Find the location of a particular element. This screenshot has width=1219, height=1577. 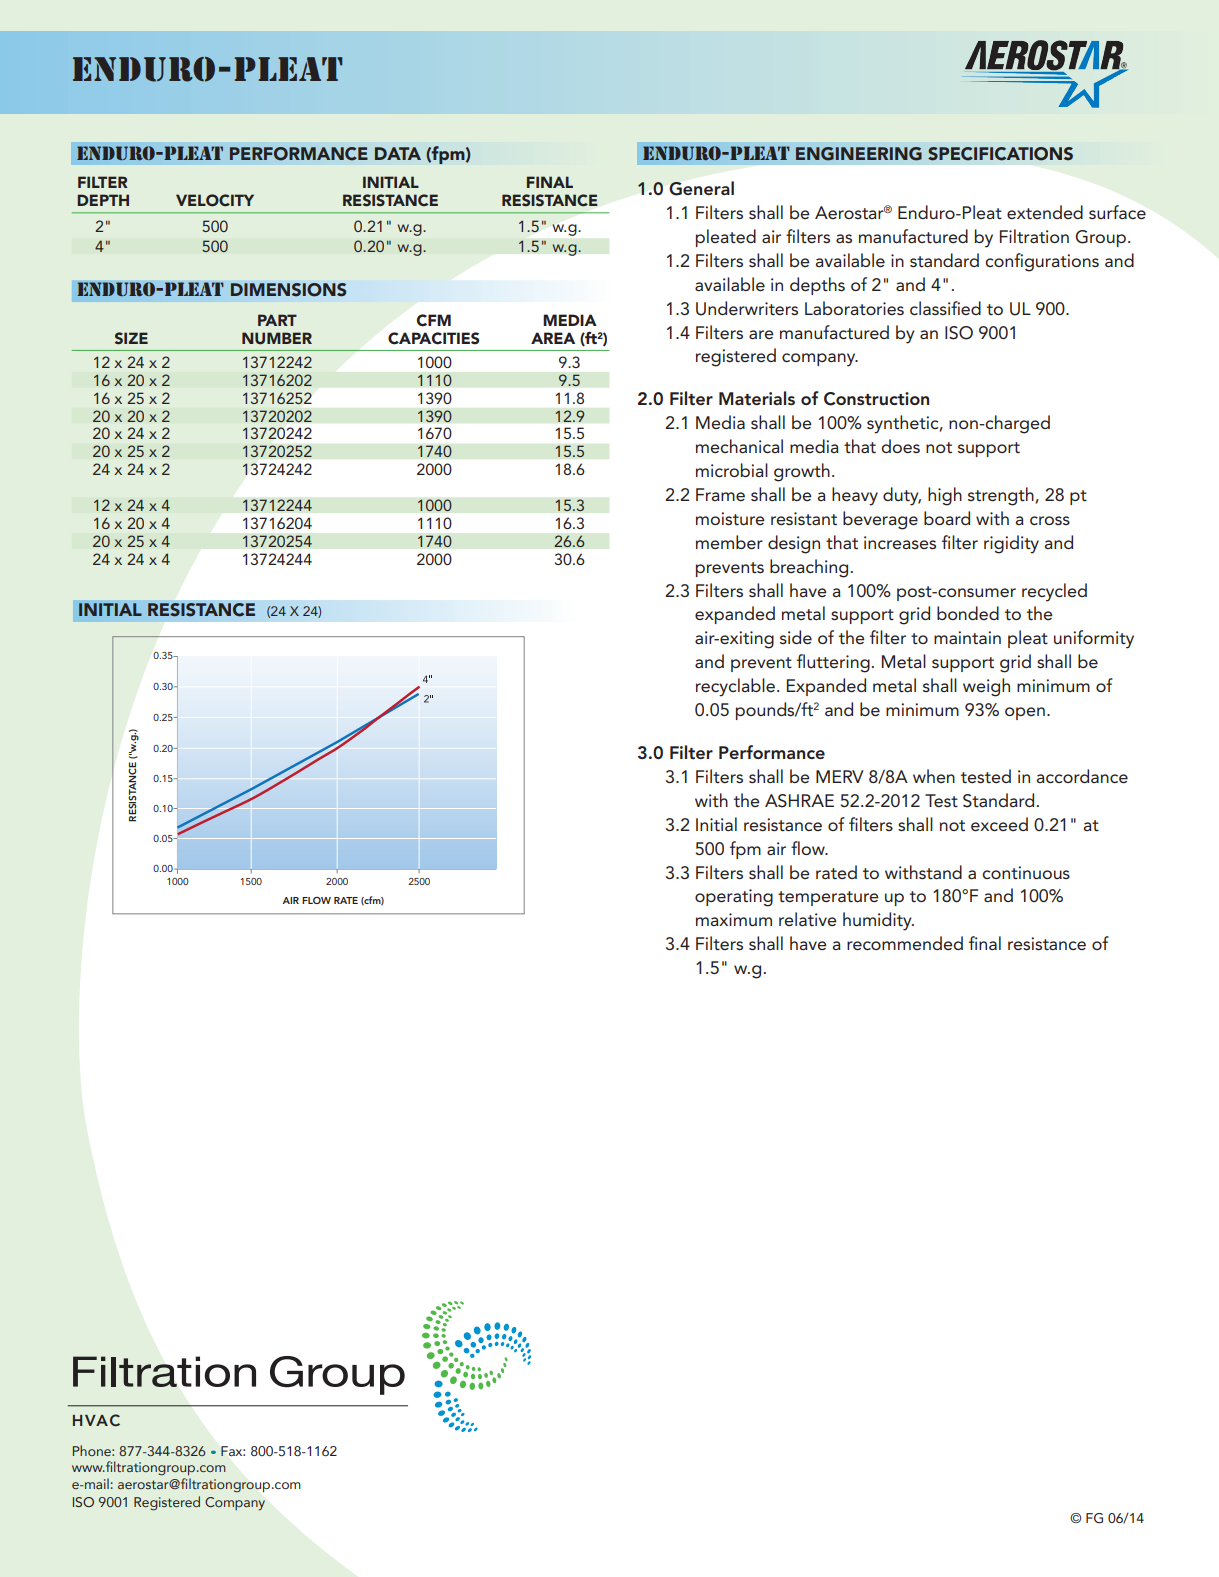

NUMBER is located at coordinates (277, 338).
